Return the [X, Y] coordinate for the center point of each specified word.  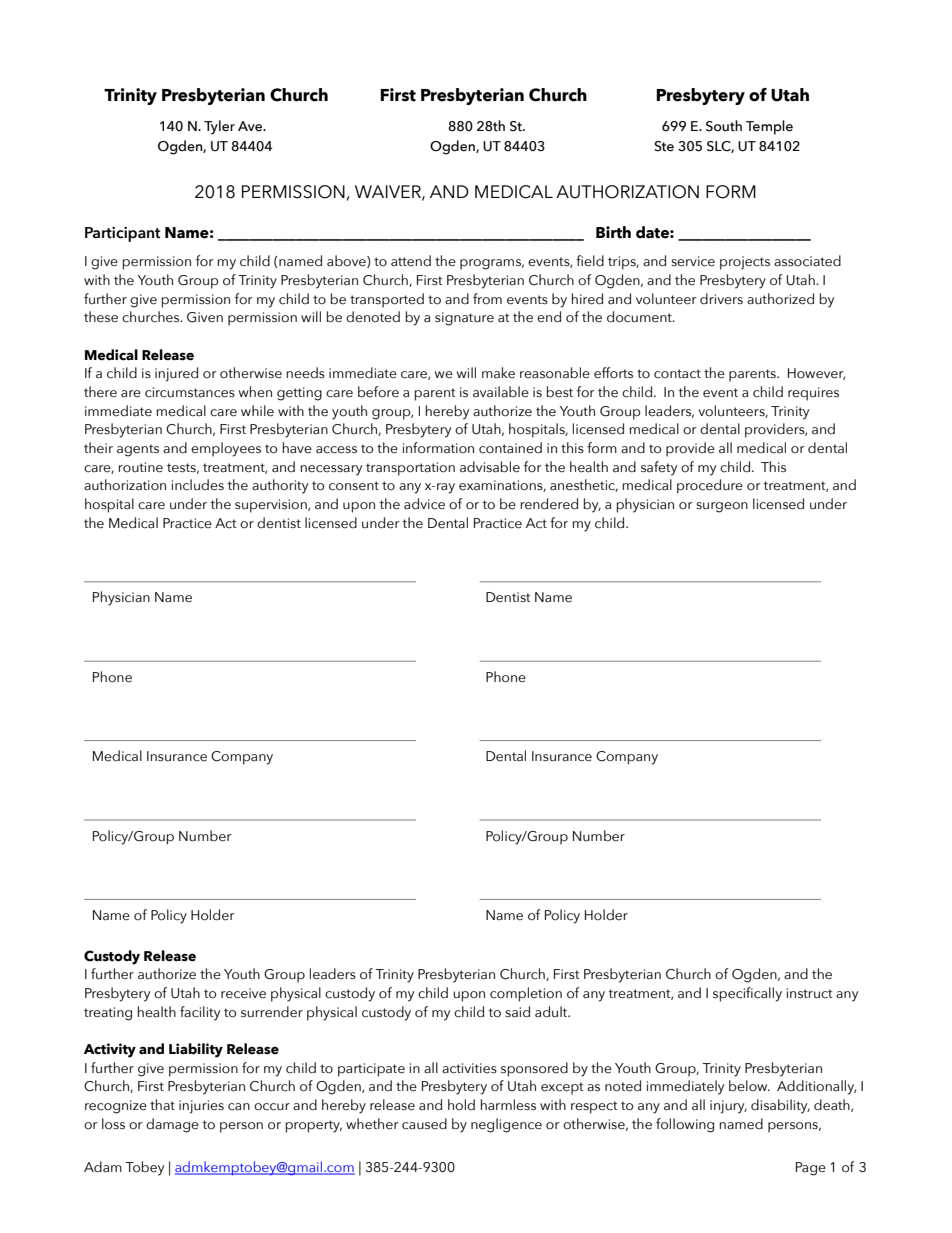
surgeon [722, 507]
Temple [769, 127]
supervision [272, 506]
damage [172, 1125]
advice [424, 504]
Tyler [219, 127]
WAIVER [389, 192]
